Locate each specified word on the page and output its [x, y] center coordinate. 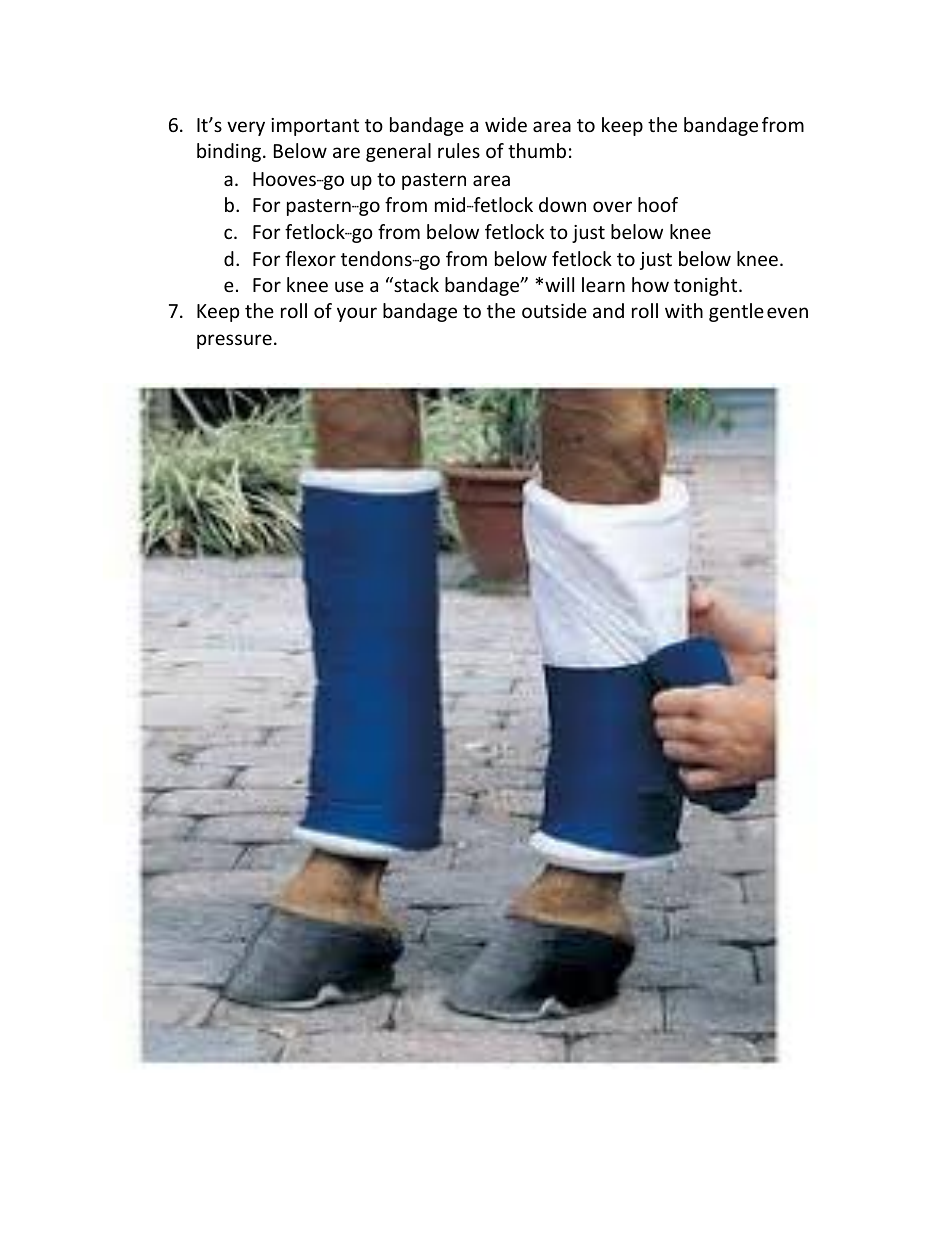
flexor [310, 258]
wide [506, 124]
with [684, 310]
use [349, 286]
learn [603, 284]
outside [554, 310]
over [612, 206]
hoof [658, 204]
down [562, 204]
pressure [234, 341]
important [315, 127]
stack [415, 284]
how [650, 284]
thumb [537, 150]
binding [230, 152]
